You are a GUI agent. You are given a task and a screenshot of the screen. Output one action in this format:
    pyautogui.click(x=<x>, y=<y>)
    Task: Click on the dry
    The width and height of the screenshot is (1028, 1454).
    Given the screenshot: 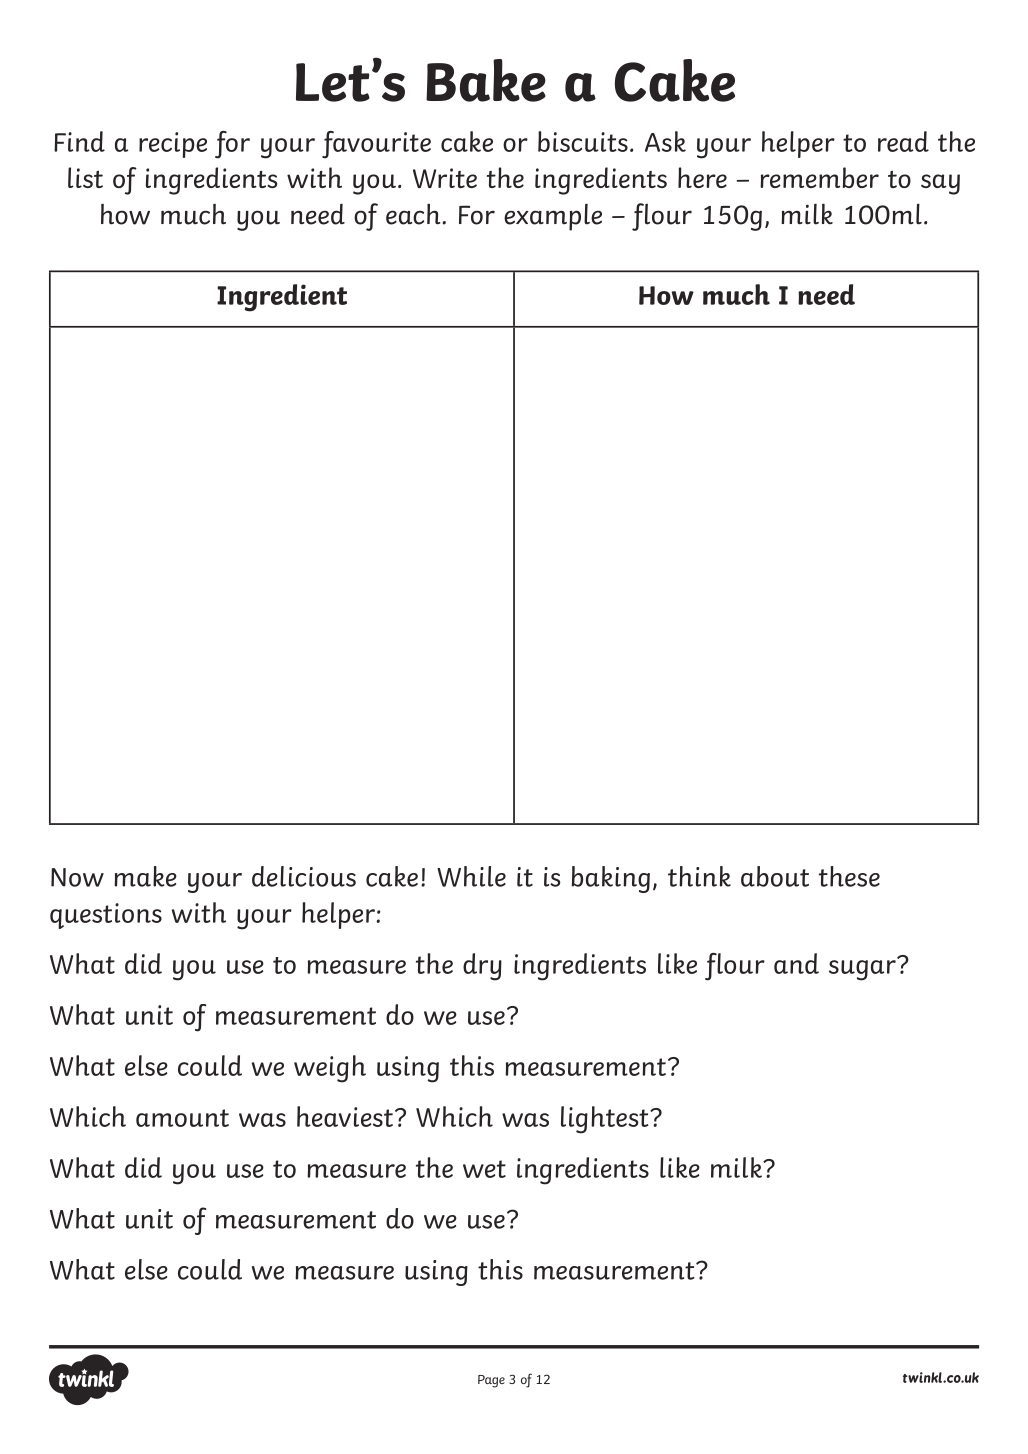 What is the action you would take?
    pyautogui.click(x=482, y=967)
